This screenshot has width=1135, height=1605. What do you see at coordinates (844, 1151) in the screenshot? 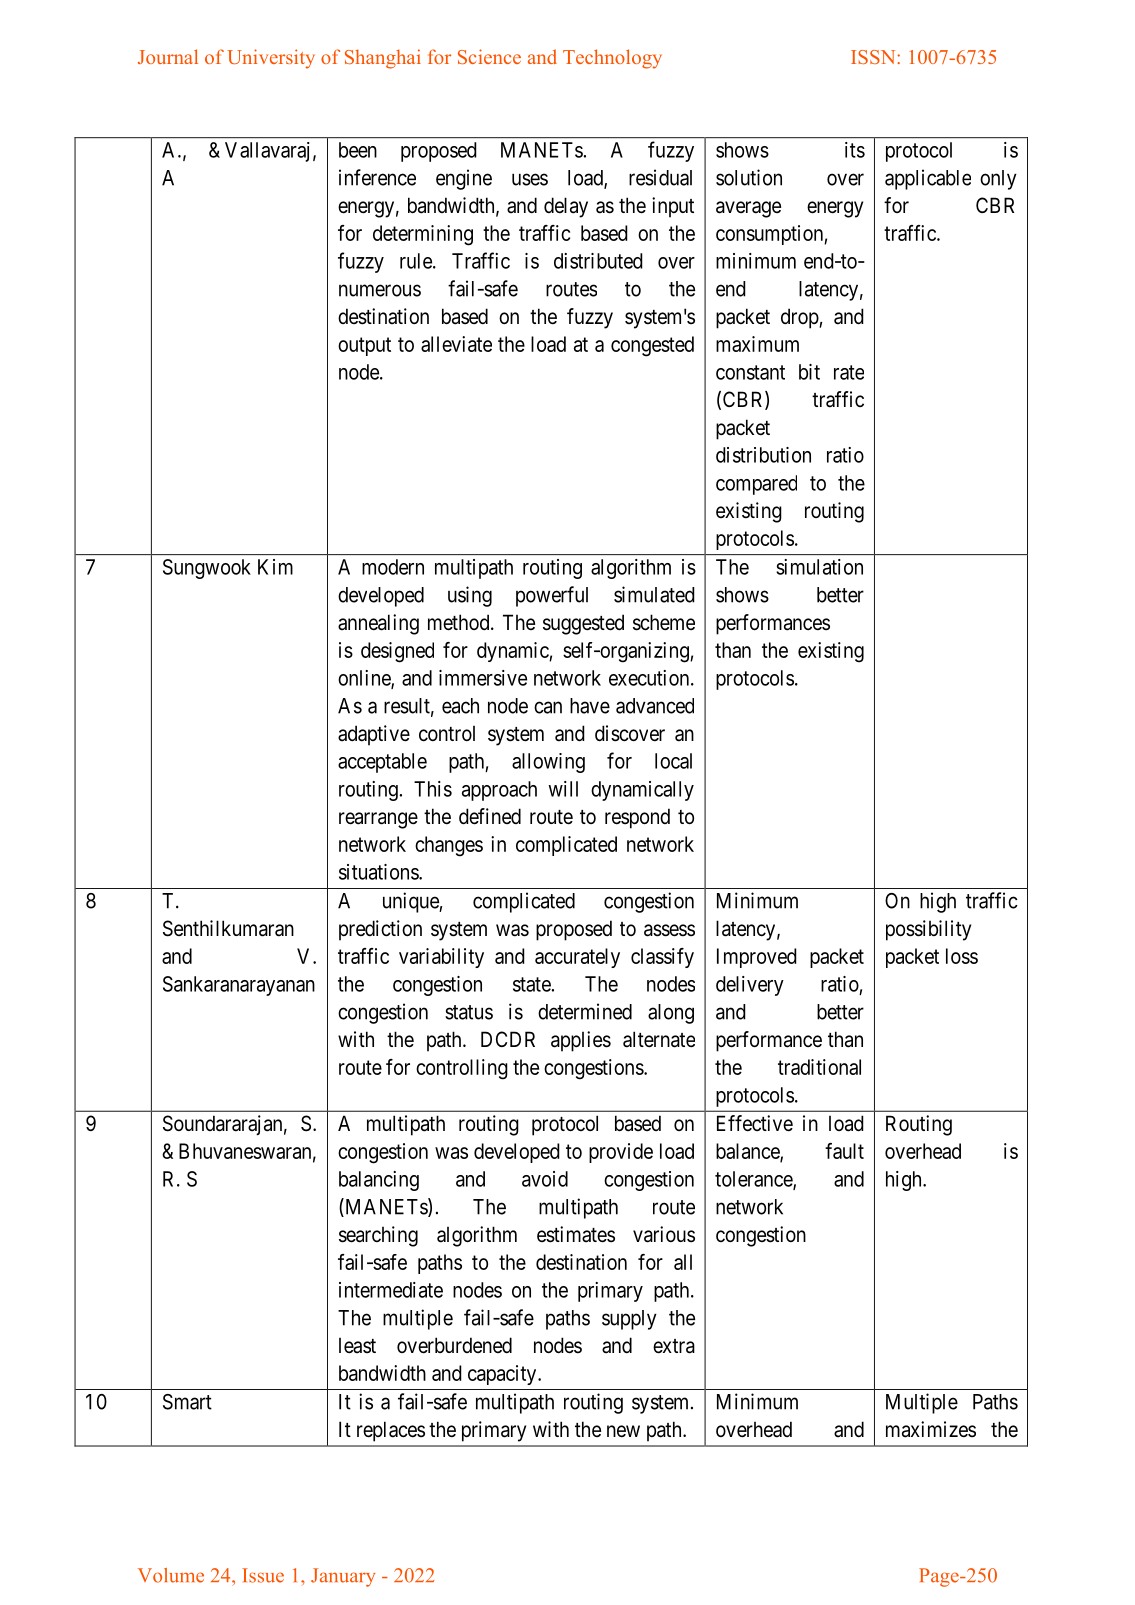
I see `fault` at bounding box center [844, 1151].
